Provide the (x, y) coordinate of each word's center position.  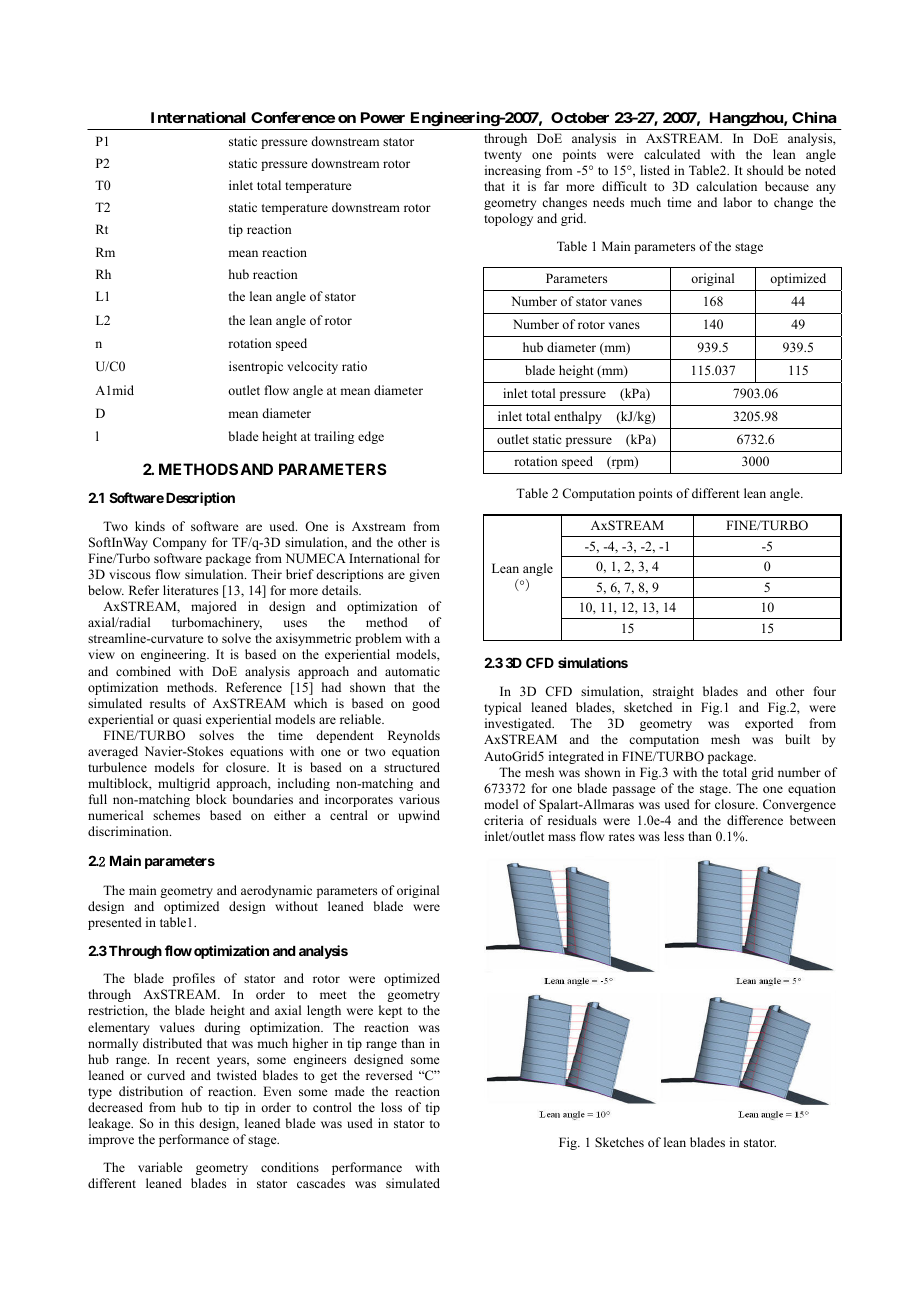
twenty (503, 156)
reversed (389, 1075)
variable (160, 1167)
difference (755, 820)
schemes (176, 815)
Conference (293, 117)
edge (371, 437)
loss (391, 1107)
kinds (150, 526)
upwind (419, 816)
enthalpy (578, 417)
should (765, 170)
